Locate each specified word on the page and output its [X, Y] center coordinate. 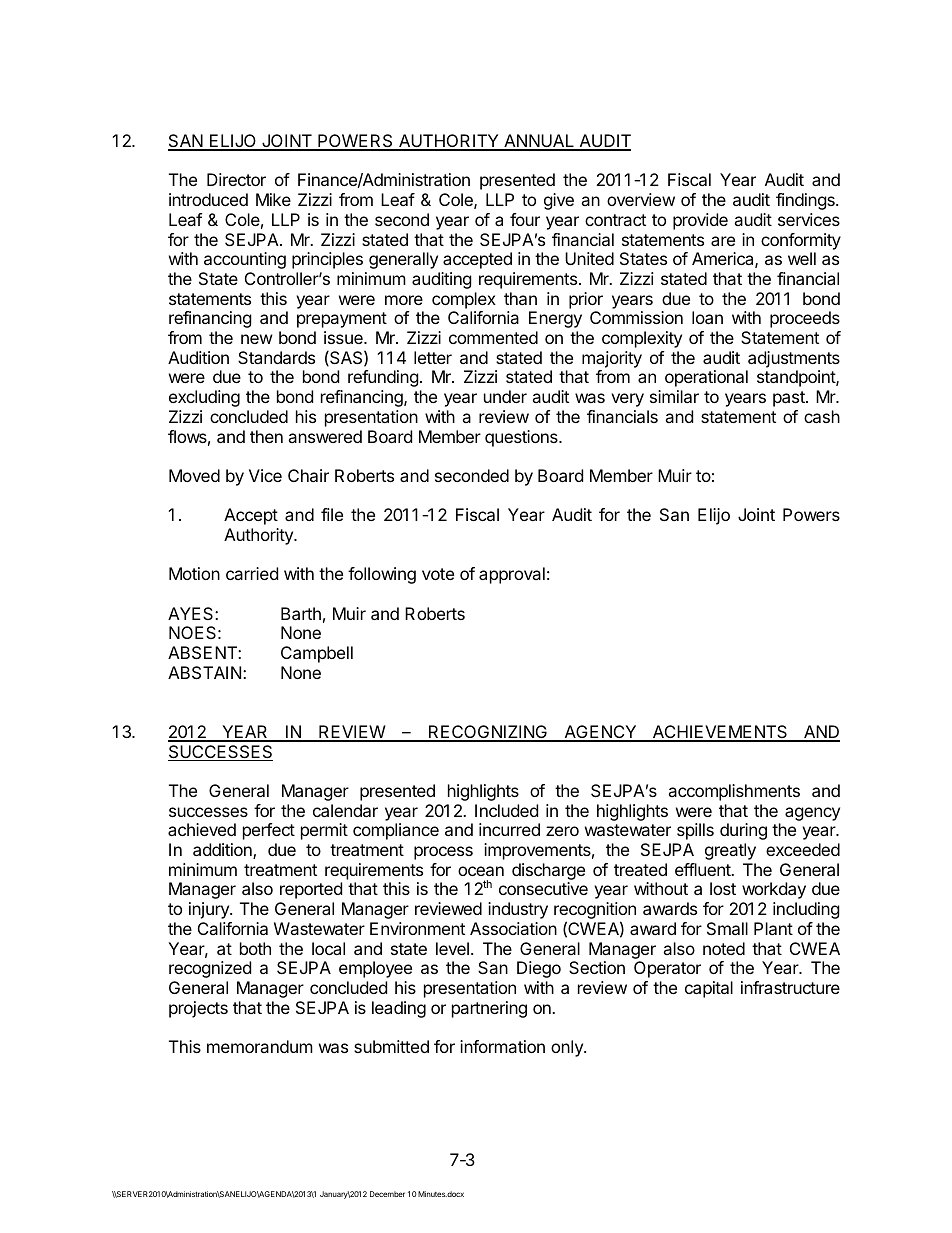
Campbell [317, 654]
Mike [273, 199]
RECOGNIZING [488, 733]
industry [518, 910]
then [266, 436]
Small [727, 928]
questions [522, 438]
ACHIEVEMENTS [720, 733]
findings [806, 201]
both [255, 948]
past [790, 399]
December [387, 1194]
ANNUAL [539, 142]
